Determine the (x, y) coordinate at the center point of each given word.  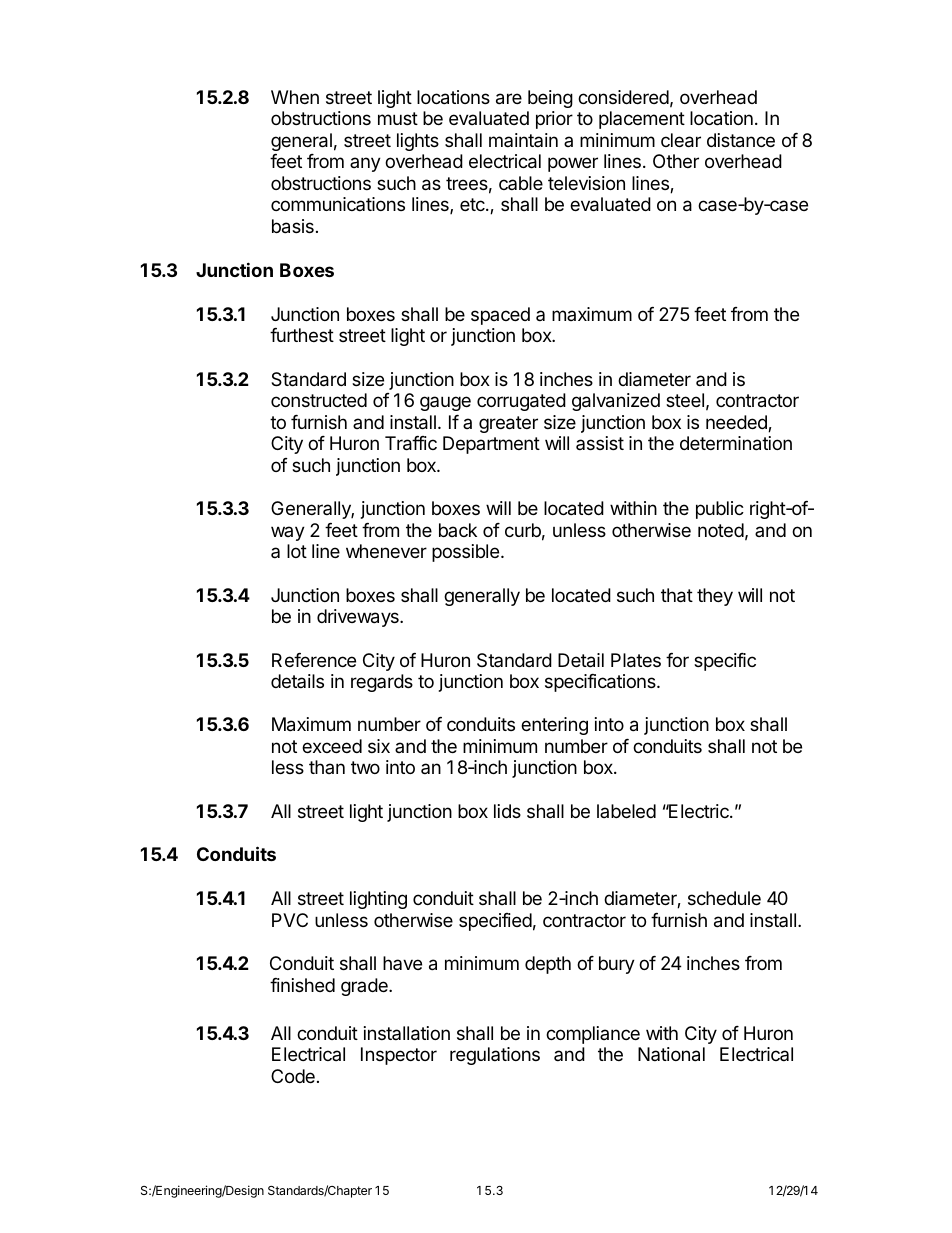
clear (681, 140)
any (365, 164)
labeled (626, 811)
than (327, 767)
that (677, 595)
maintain (523, 140)
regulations (495, 1056)
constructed (319, 400)
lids (507, 811)
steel (685, 400)
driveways (359, 618)
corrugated (521, 402)
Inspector (399, 1056)
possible (465, 553)
